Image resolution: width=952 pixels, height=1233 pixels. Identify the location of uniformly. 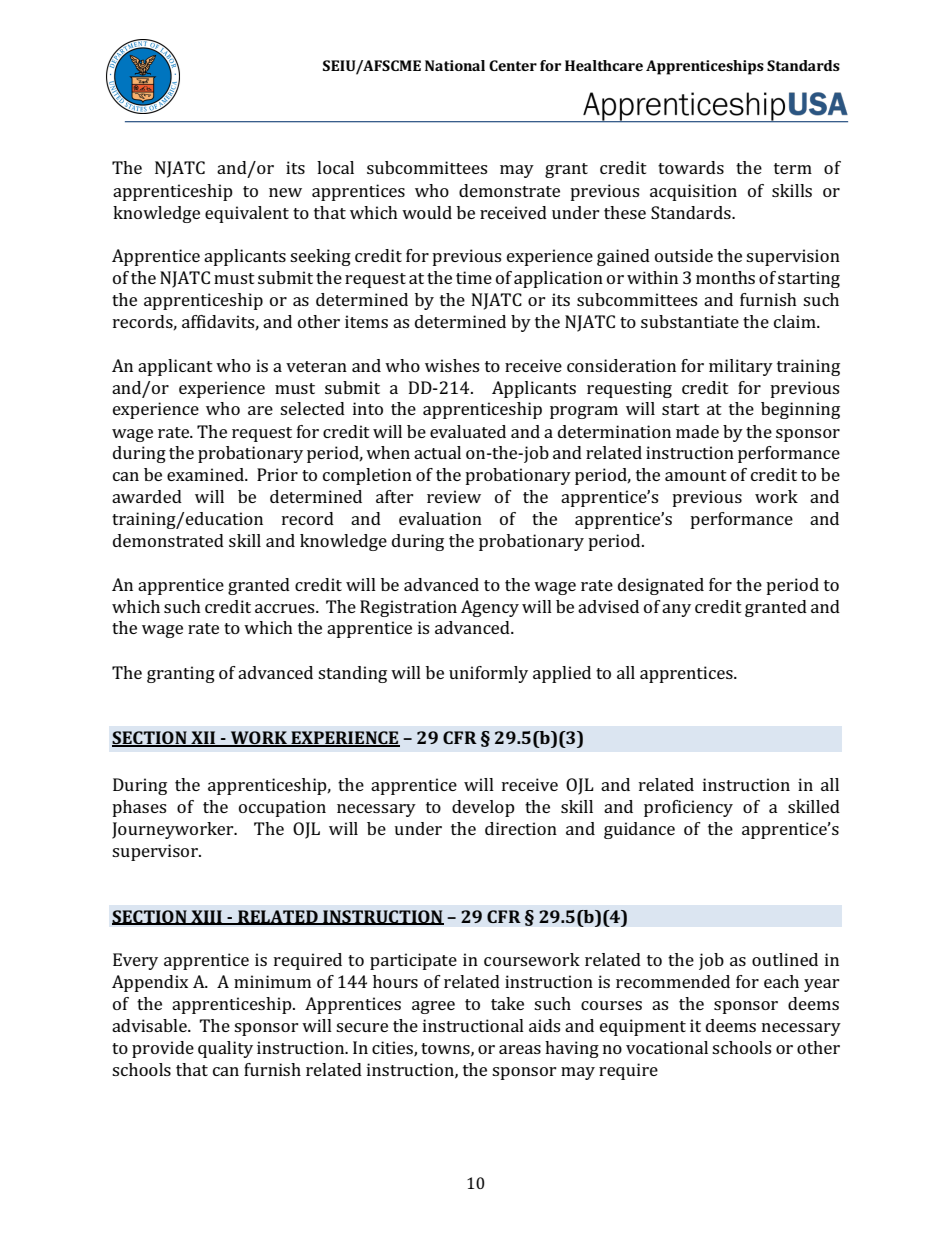
(488, 674).
